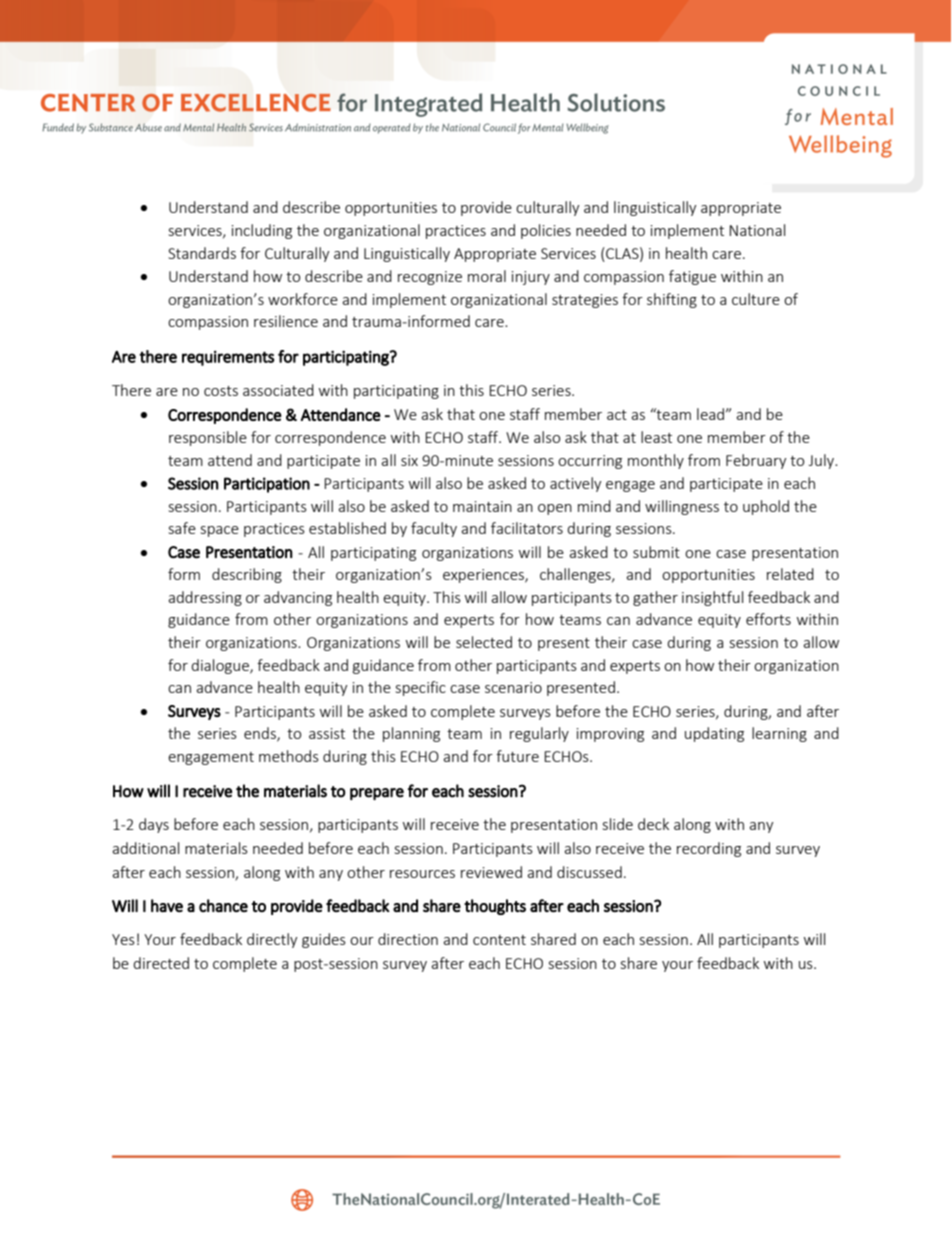 This document has width=952, height=1233. Describe the element at coordinates (202, 253) in the document. I see `Standards` at that location.
